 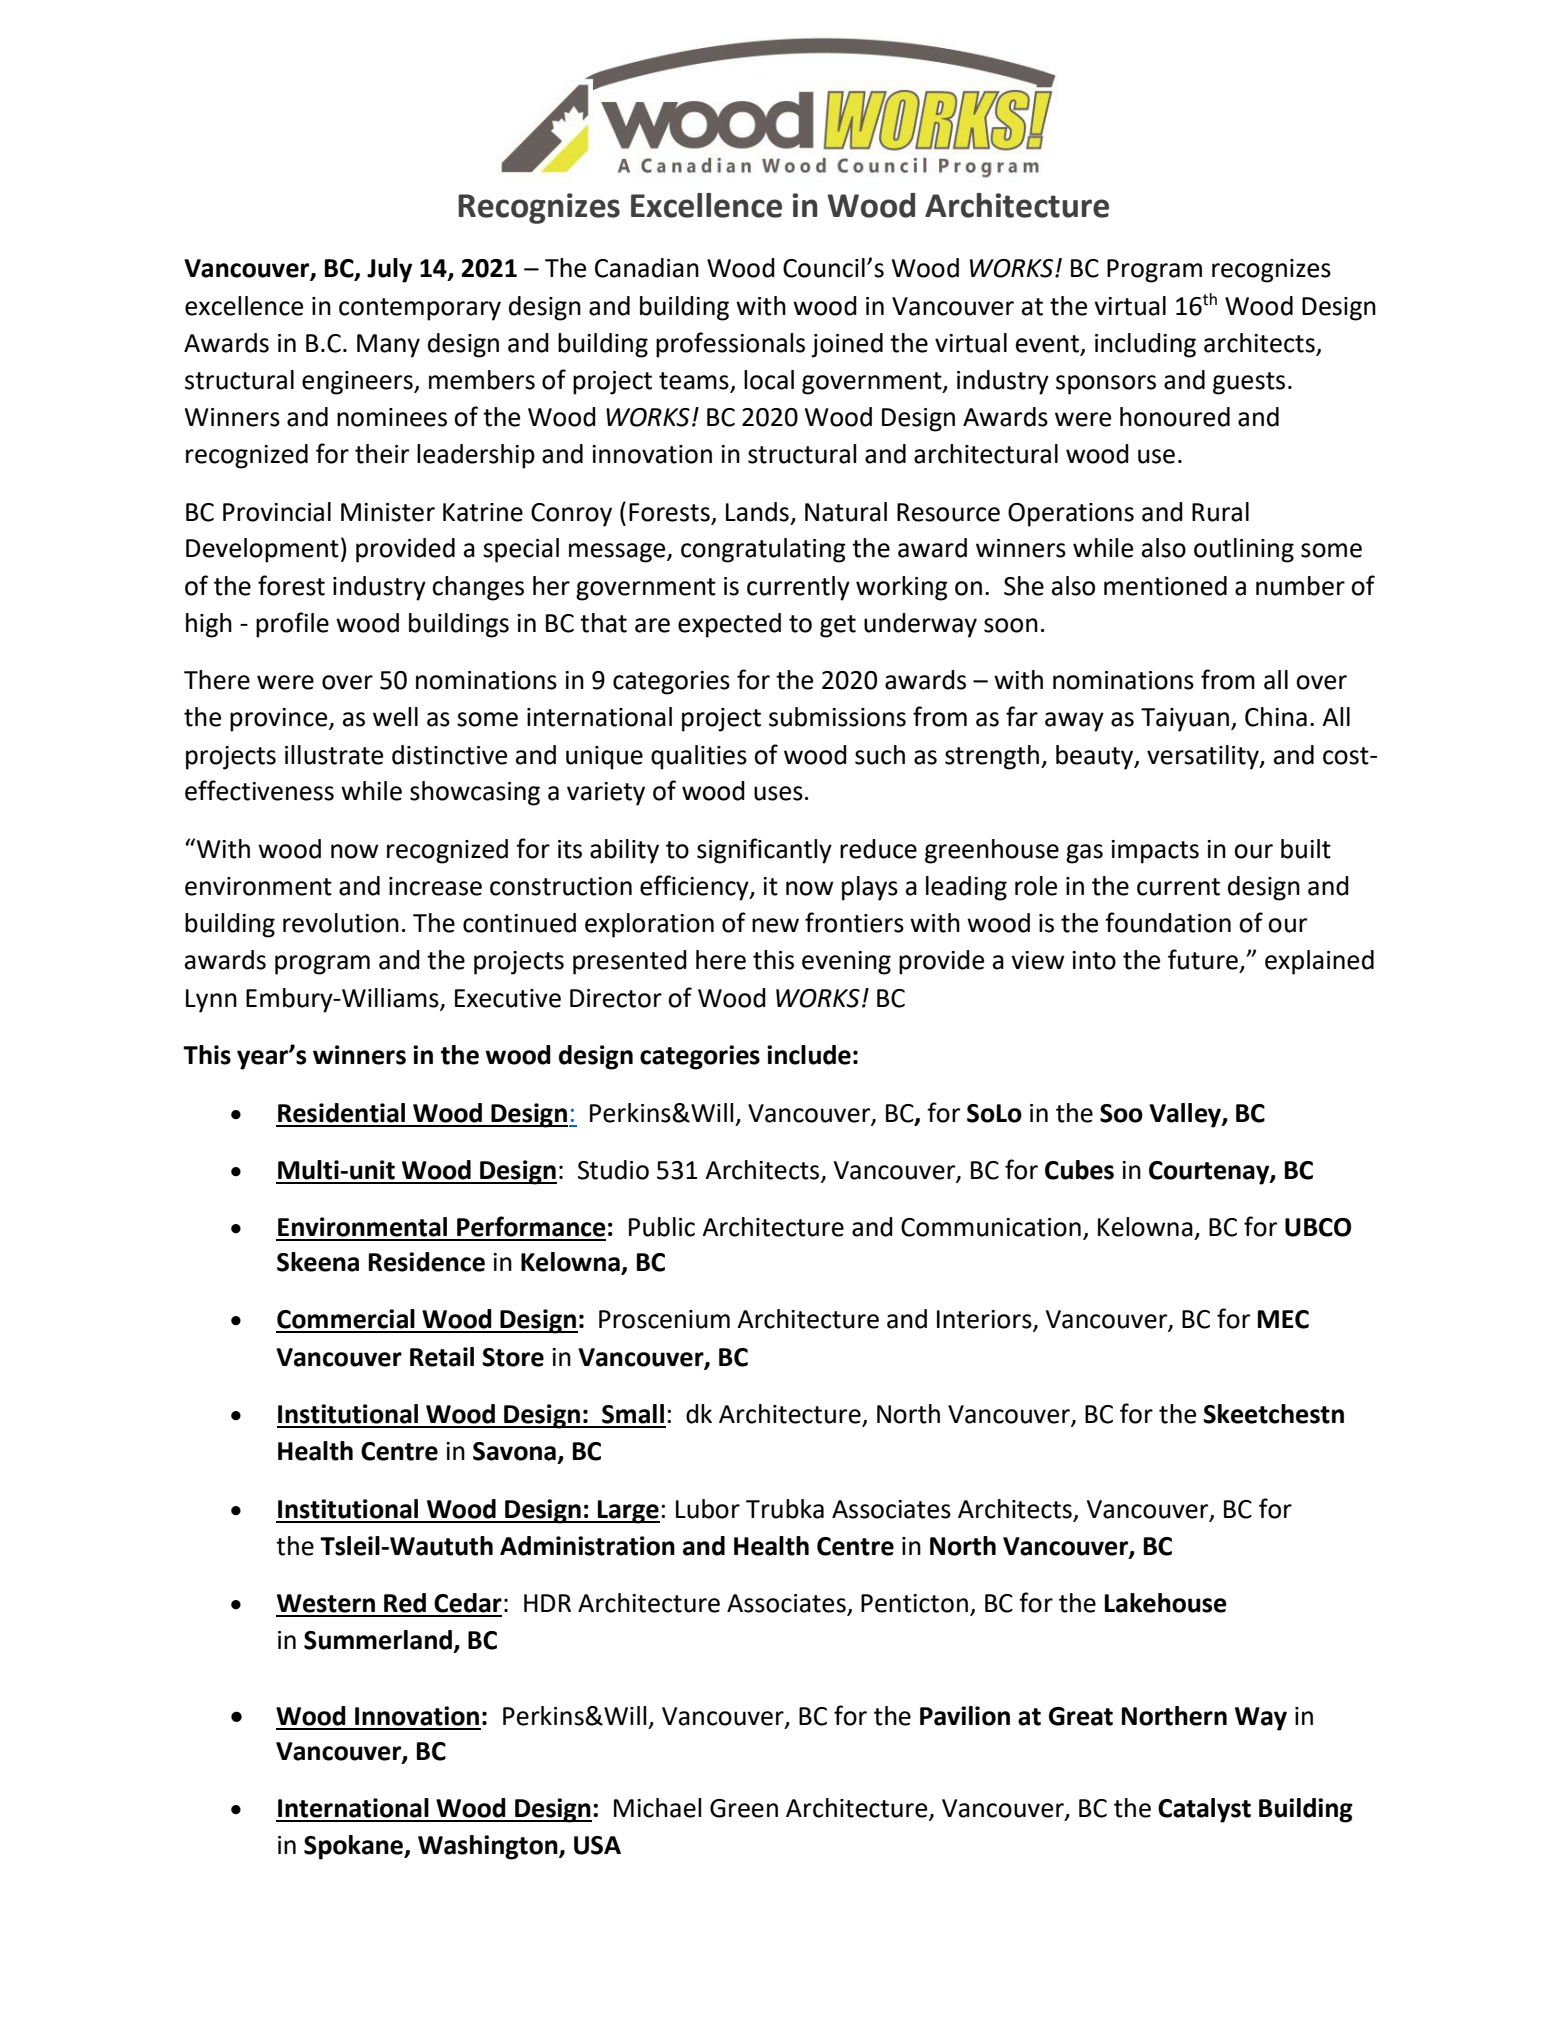 What do you see at coordinates (730, 345) in the screenshot?
I see `professionals` at bounding box center [730, 345].
